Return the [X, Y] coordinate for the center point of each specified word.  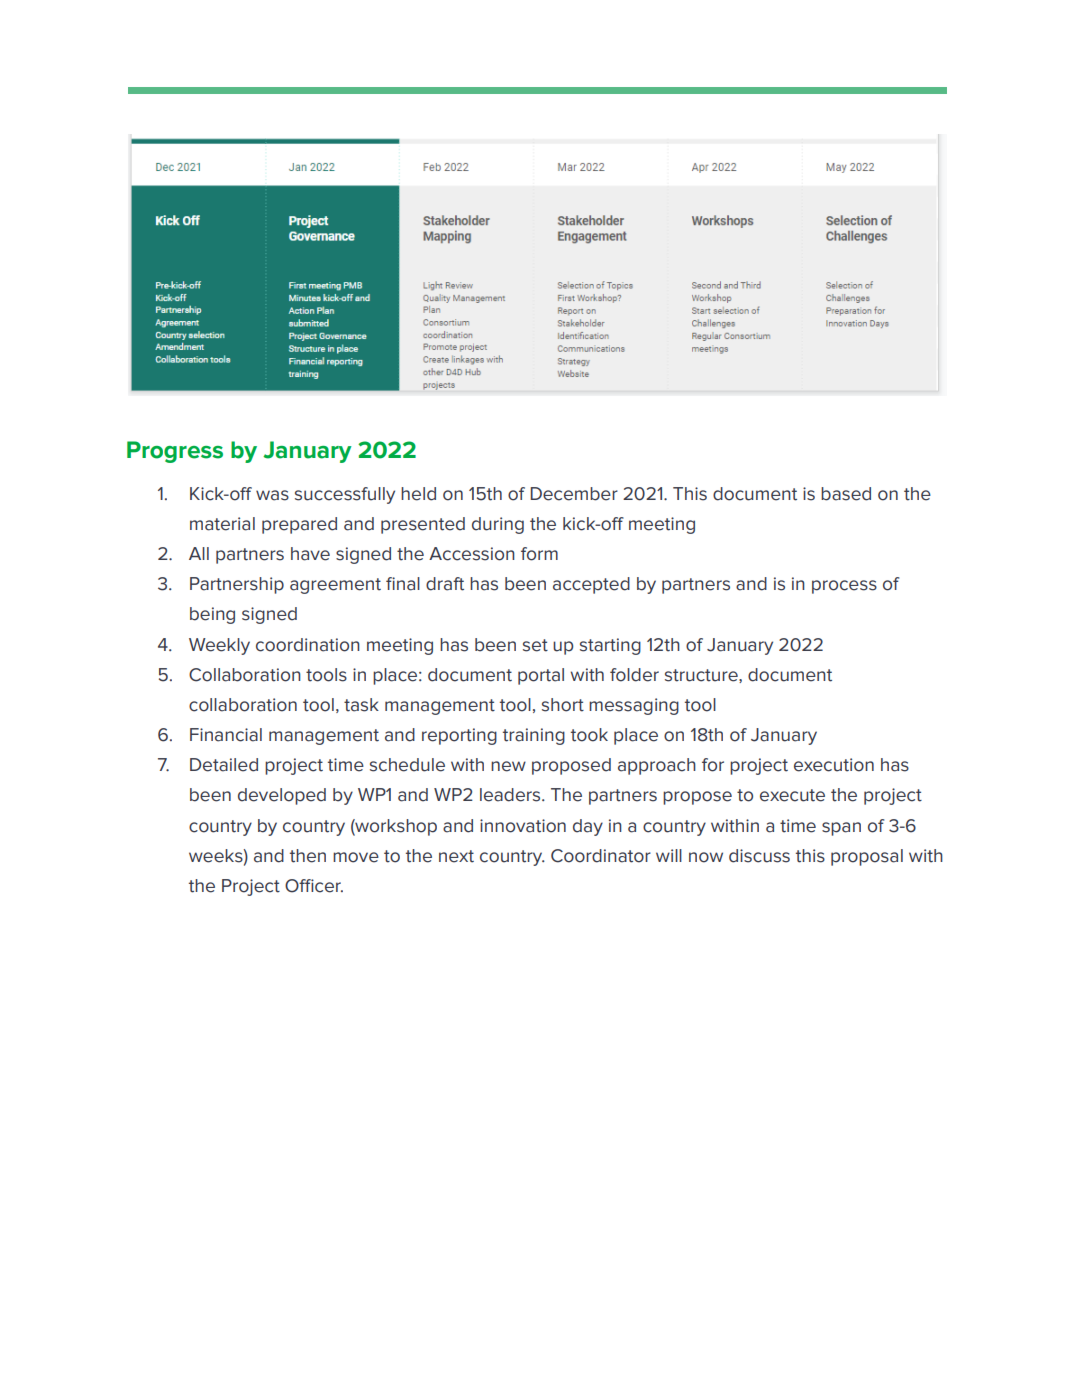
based [846, 494]
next [456, 856]
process [844, 587]
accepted [591, 585]
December [574, 494]
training [534, 736]
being [212, 615]
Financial [226, 735]
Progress [175, 452]
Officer [314, 886]
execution [834, 765]
